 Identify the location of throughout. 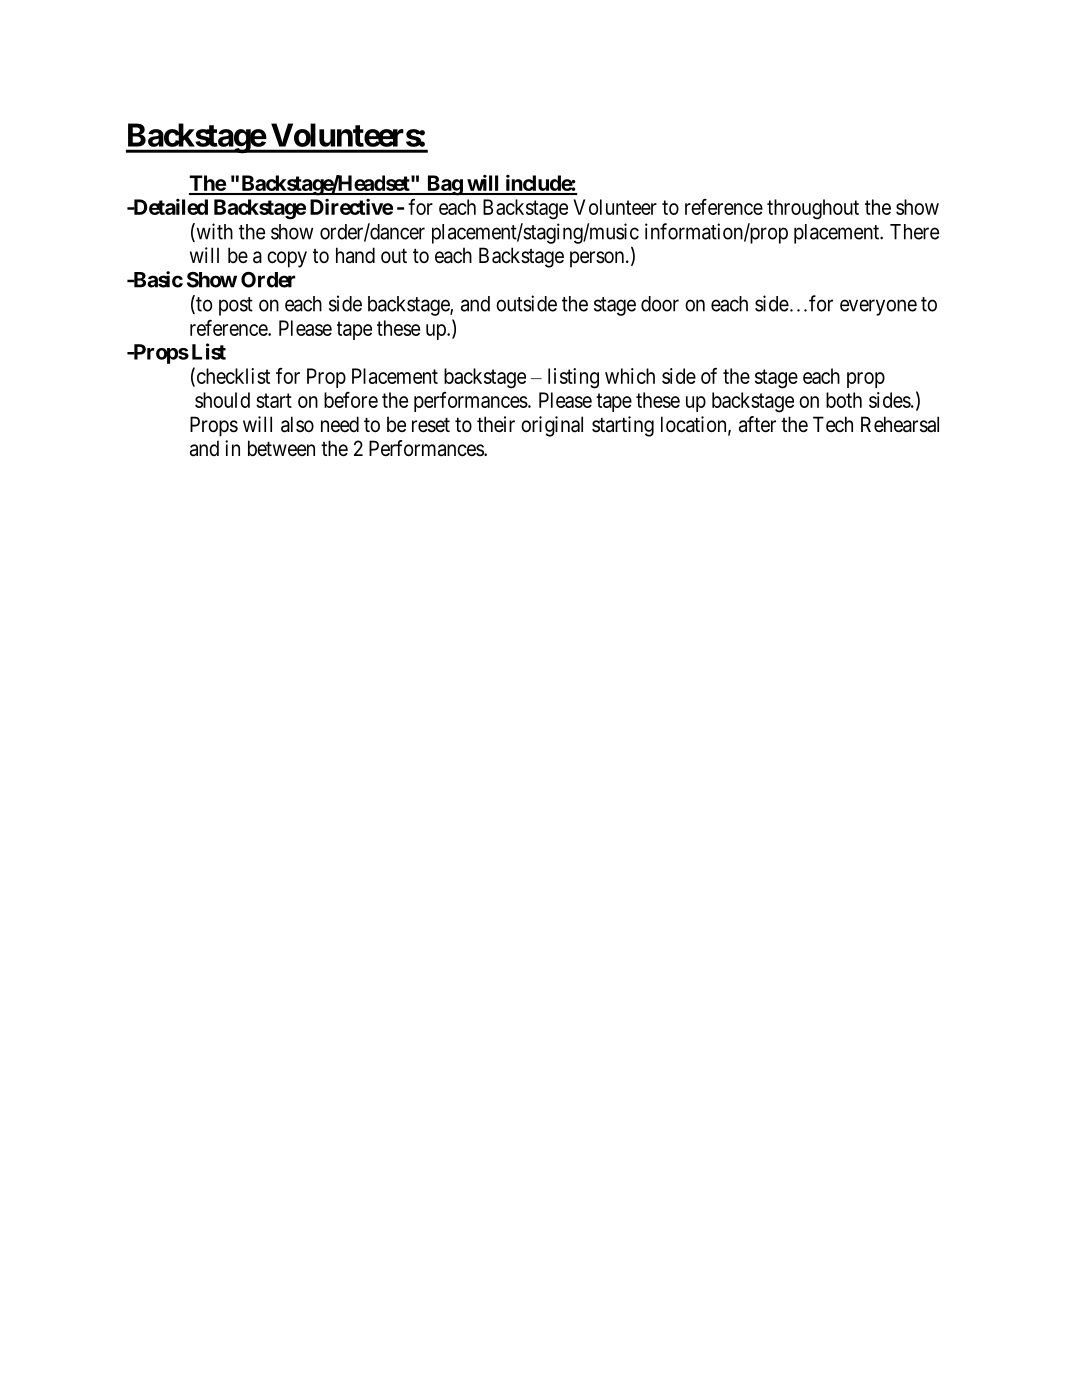
(813, 209).
